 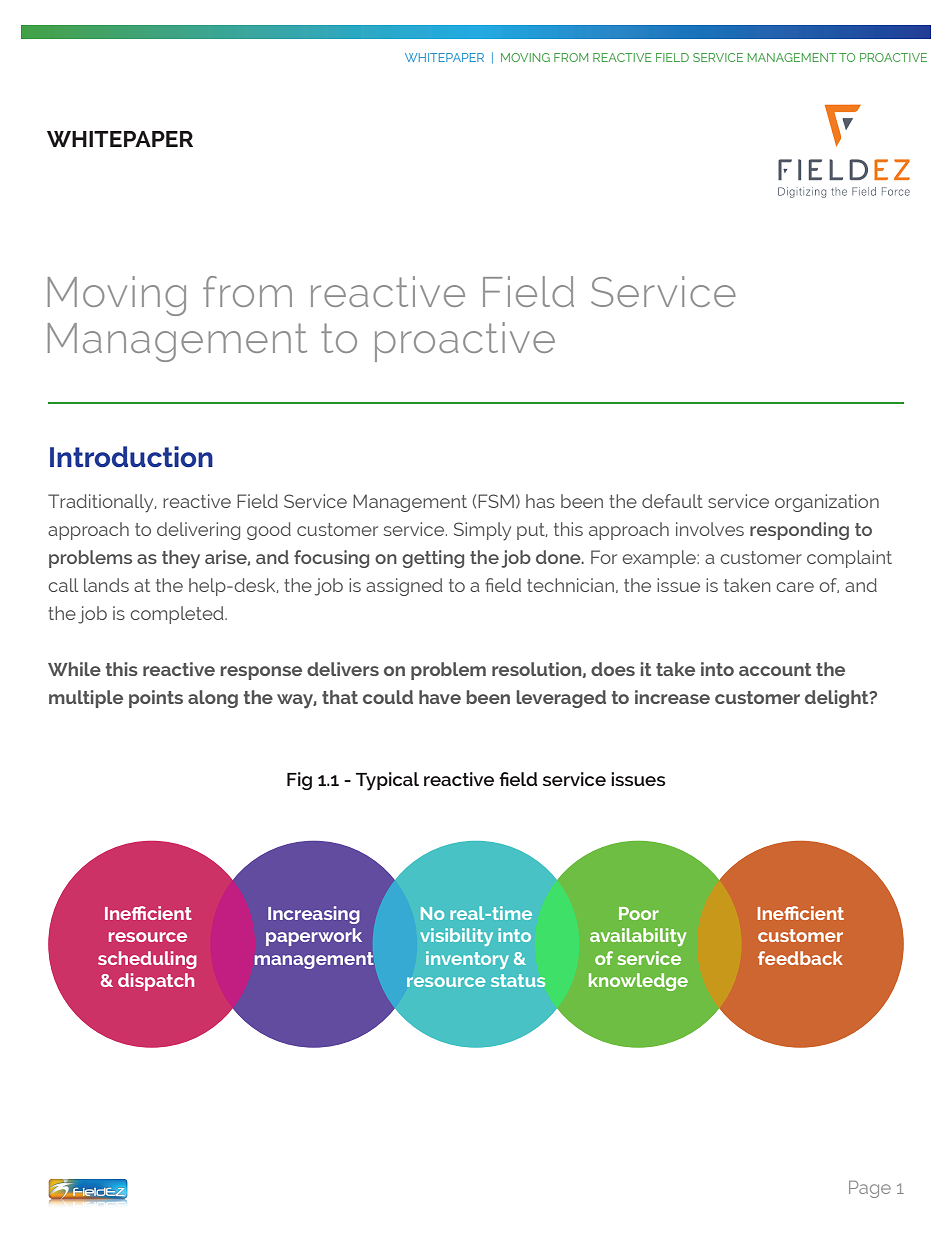 I want to click on feedback, so click(x=800, y=958).
